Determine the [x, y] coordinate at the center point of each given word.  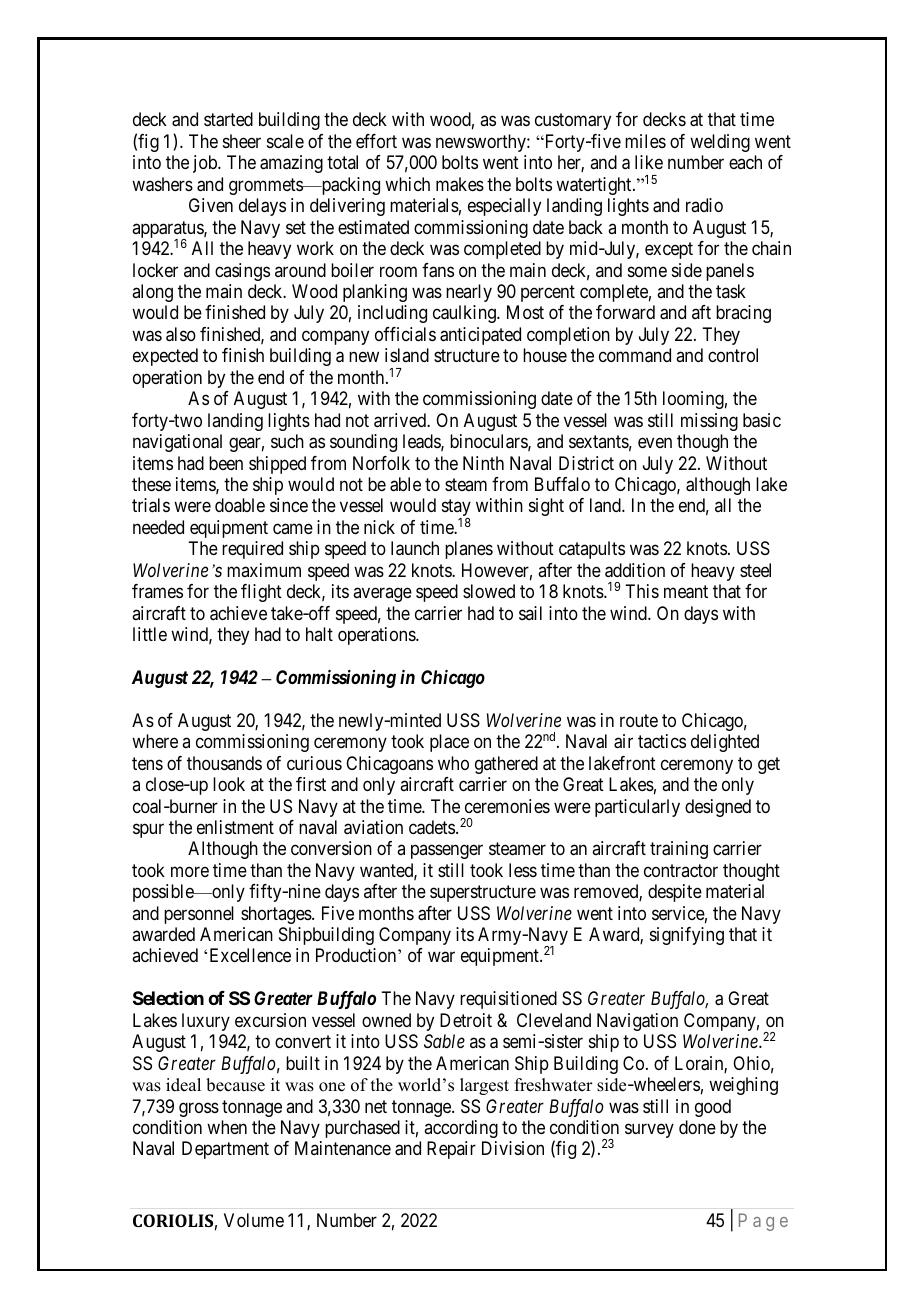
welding [720, 143]
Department [225, 1150]
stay [456, 509]
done [697, 1127]
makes [460, 184]
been [226, 463]
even [655, 443]
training [679, 850]
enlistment [235, 827]
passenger [447, 852]
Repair [451, 1150]
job [206, 164]
